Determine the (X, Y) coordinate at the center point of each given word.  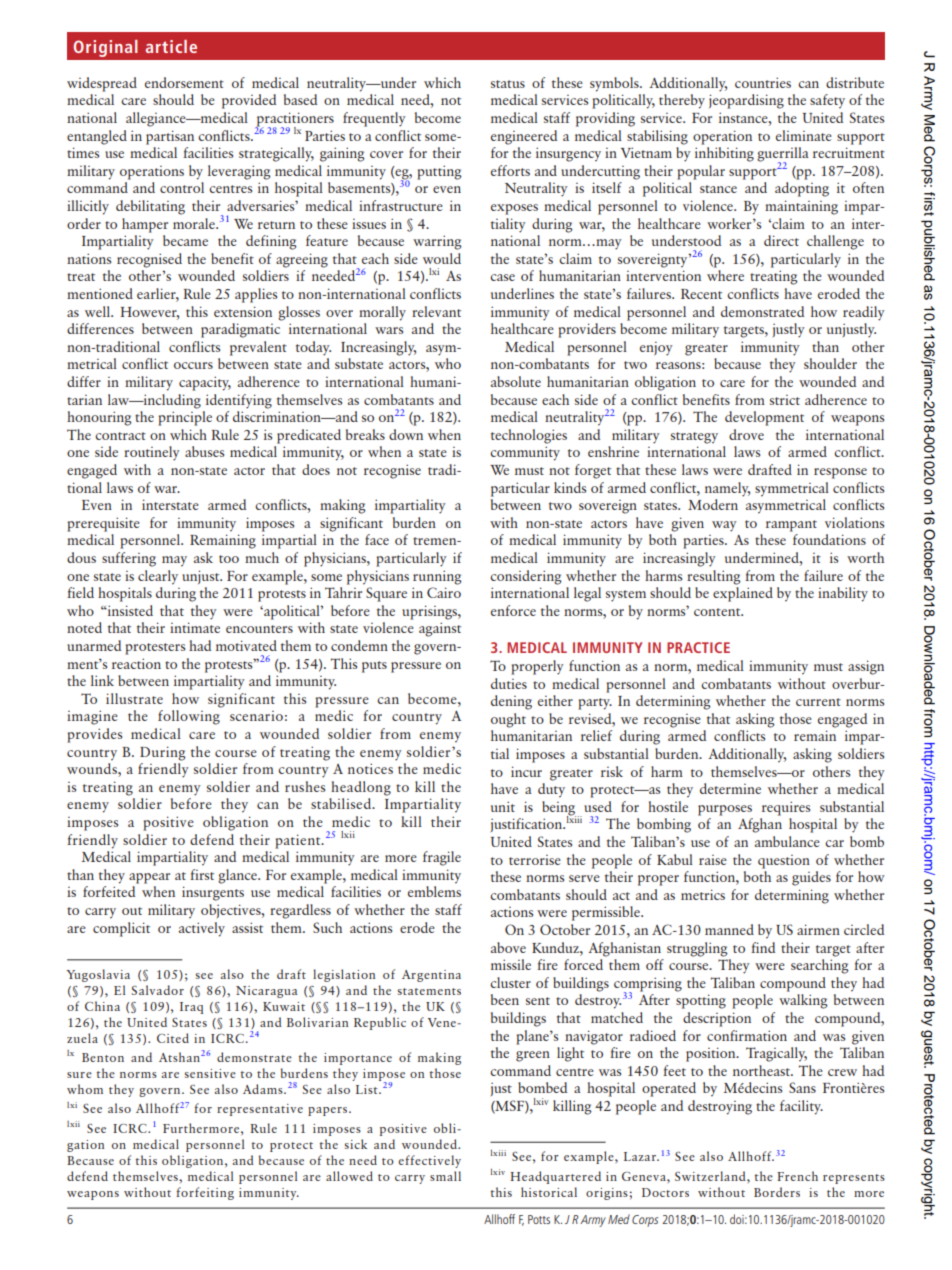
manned (729, 929)
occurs (193, 365)
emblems (434, 891)
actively (202, 929)
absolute (516, 381)
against (440, 629)
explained (743, 594)
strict (785, 400)
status (508, 84)
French (797, 1176)
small (445, 1176)
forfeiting (205, 1193)
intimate (195, 627)
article (171, 46)
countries (763, 82)
